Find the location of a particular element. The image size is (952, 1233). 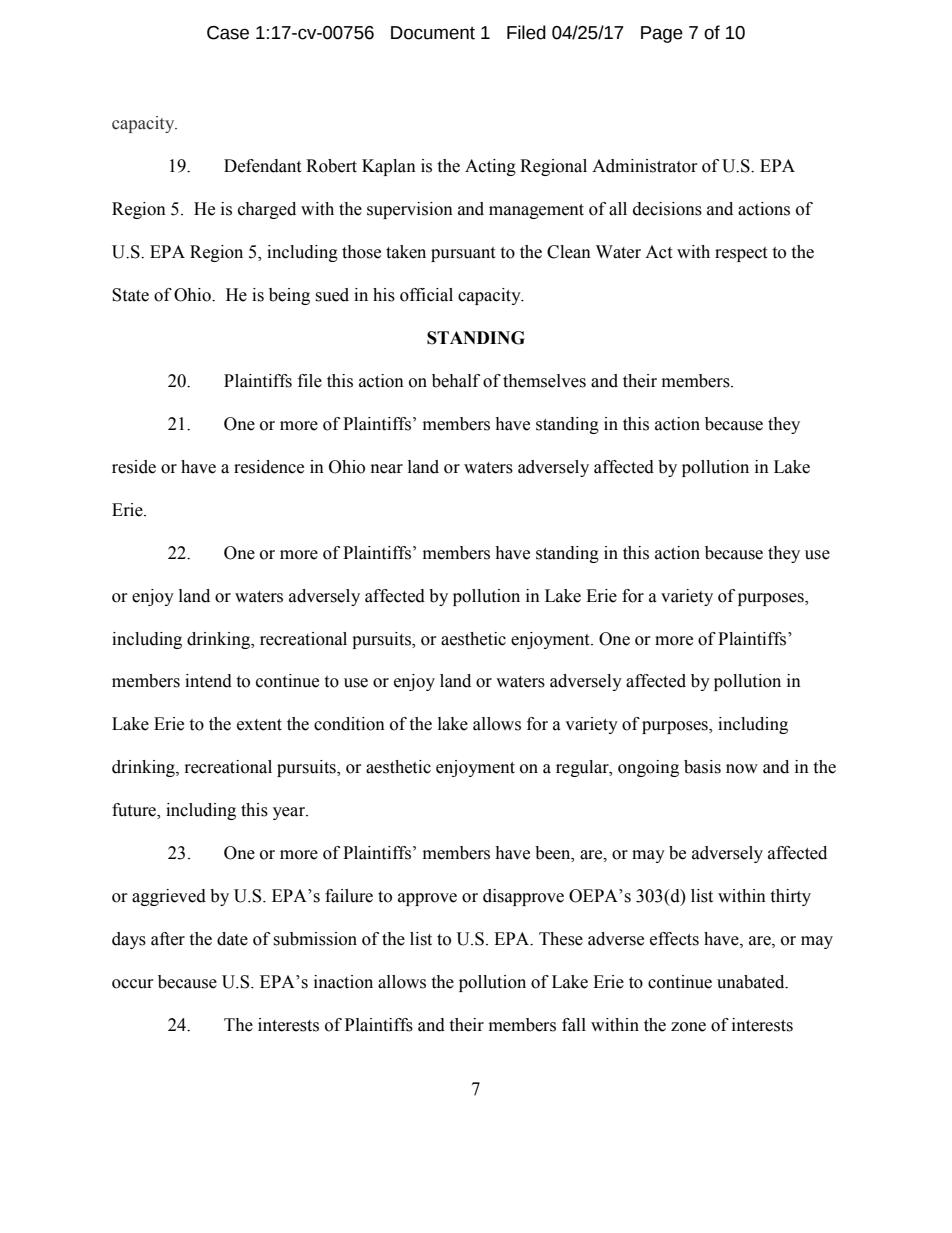

Case is located at coordinates (228, 33).
